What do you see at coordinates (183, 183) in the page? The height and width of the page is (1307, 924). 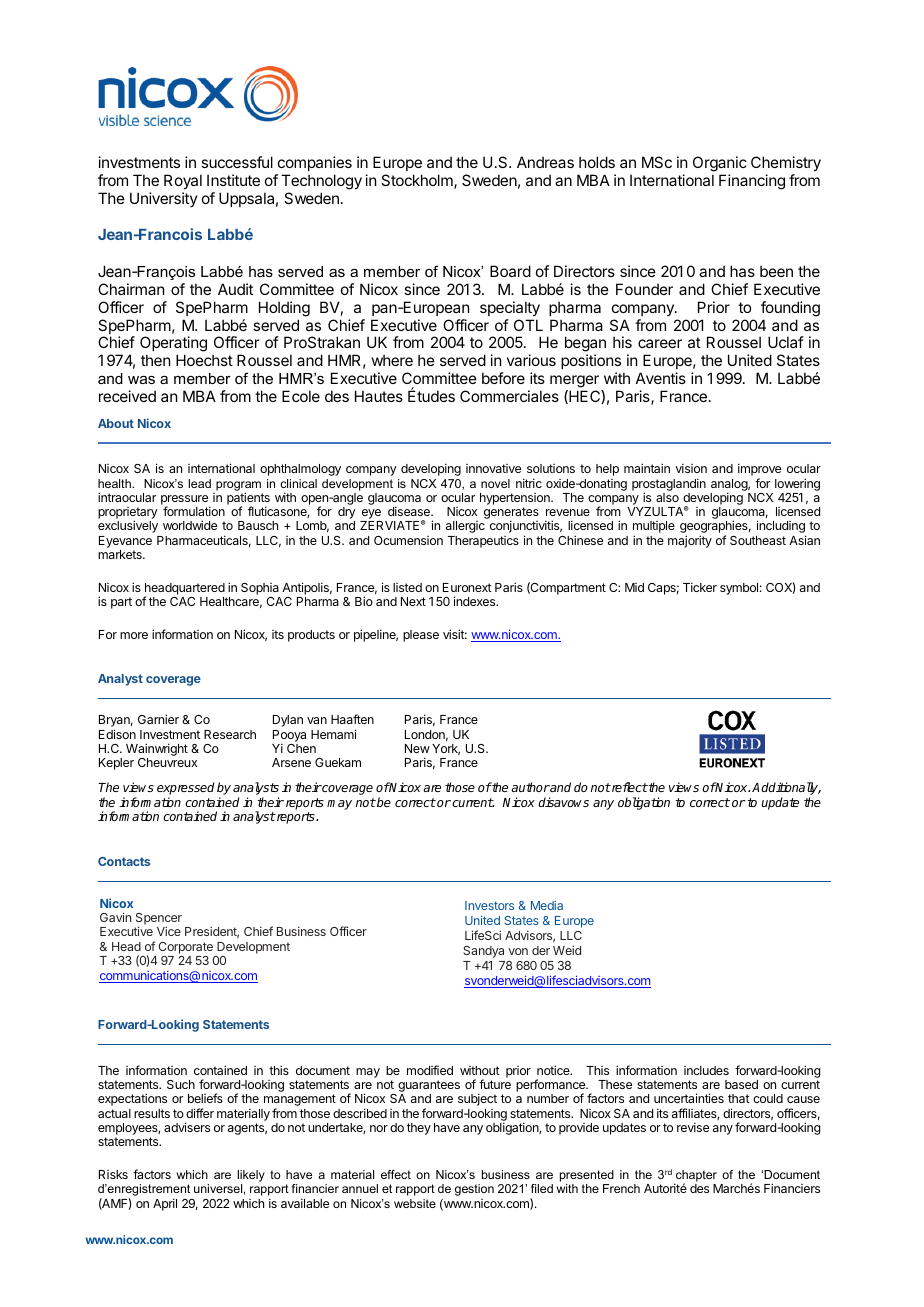 I see `Royal` at bounding box center [183, 183].
